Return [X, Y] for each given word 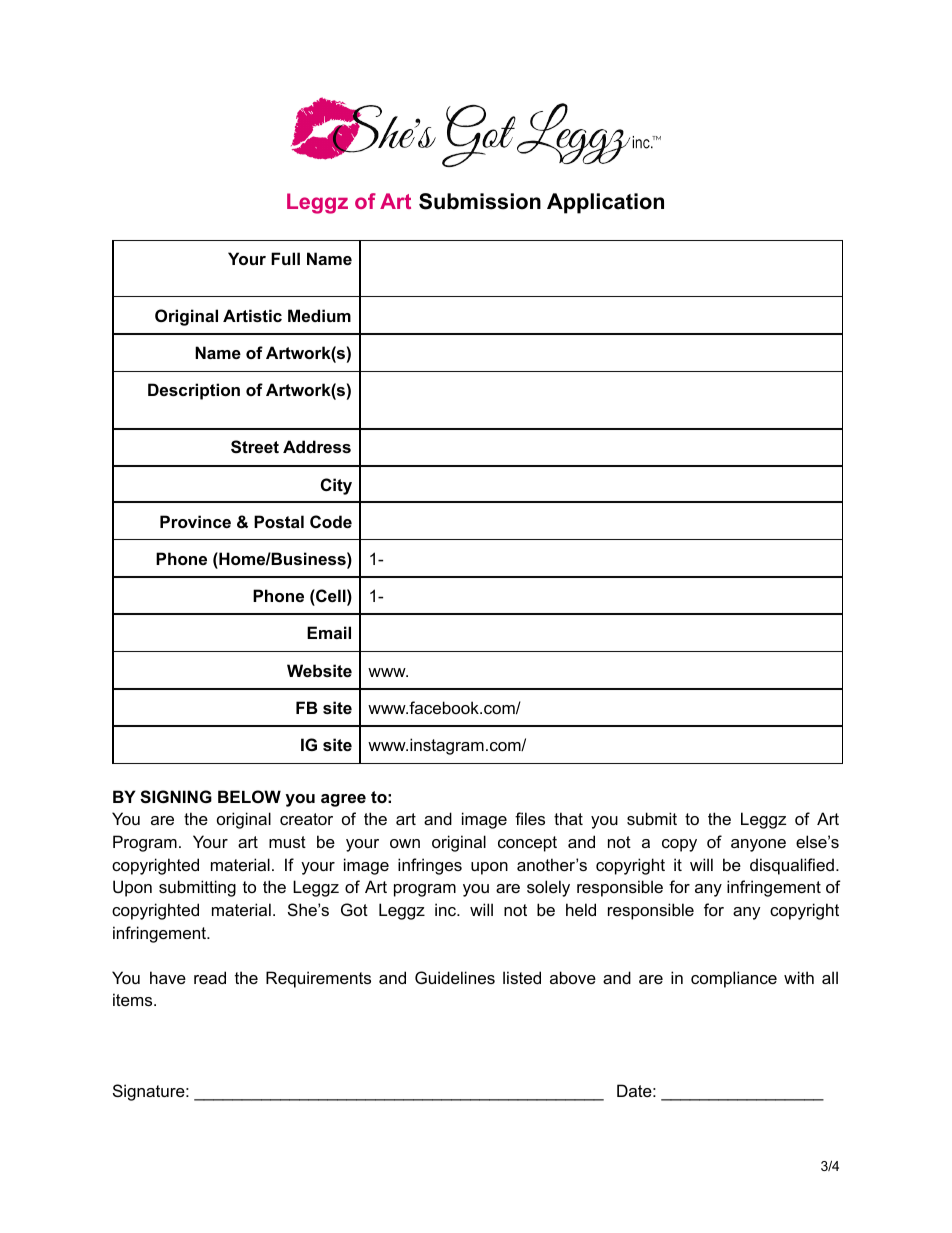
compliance [734, 979]
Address [317, 446]
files [530, 818]
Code [331, 521]
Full [285, 258]
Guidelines [455, 977]
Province [195, 521]
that [568, 818]
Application [605, 203]
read [210, 977]
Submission [480, 201]
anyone [758, 845]
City [336, 486]
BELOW [249, 796]
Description [194, 391]
